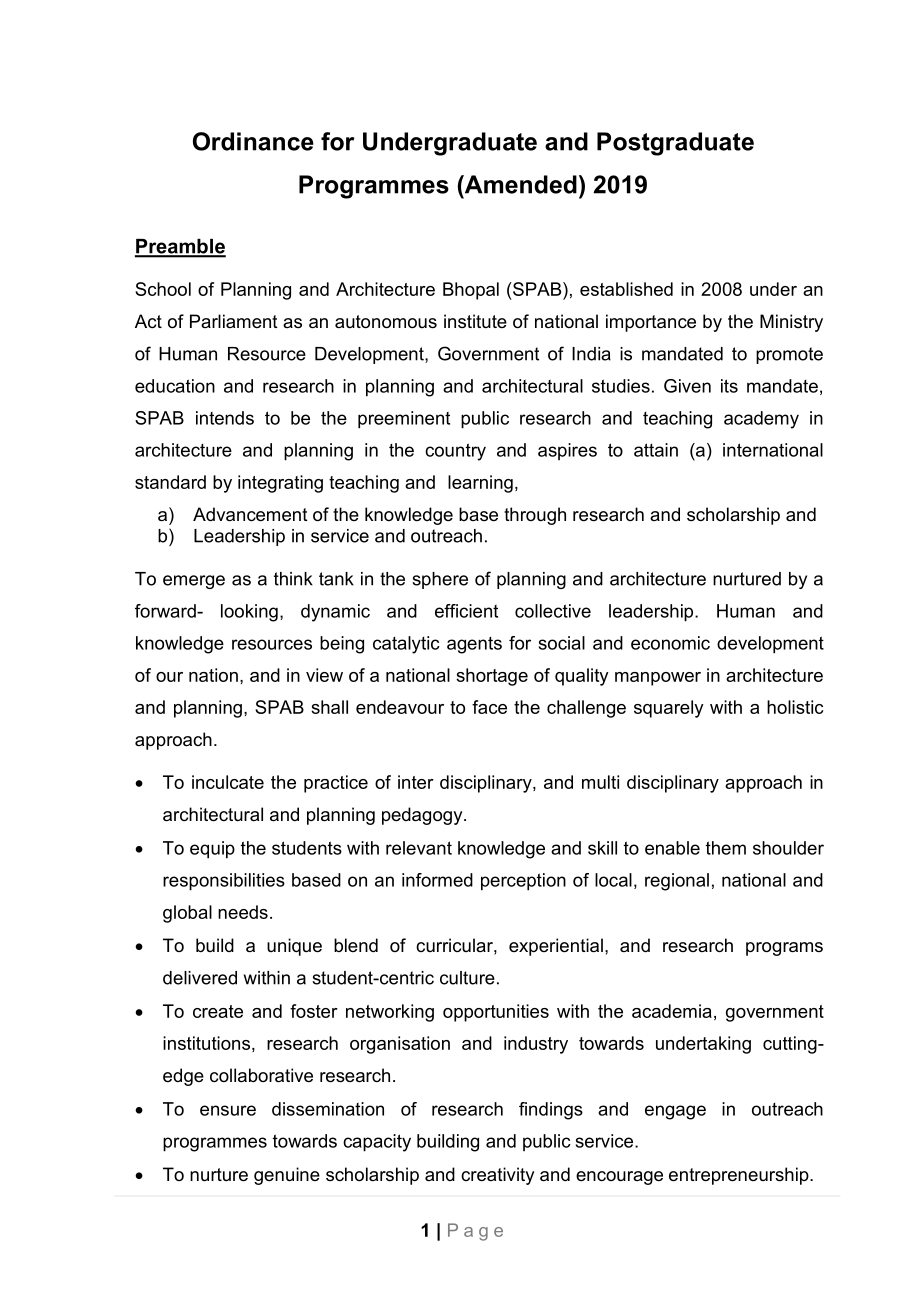 This image has width=924, height=1308. I want to click on culture, so click(467, 978).
